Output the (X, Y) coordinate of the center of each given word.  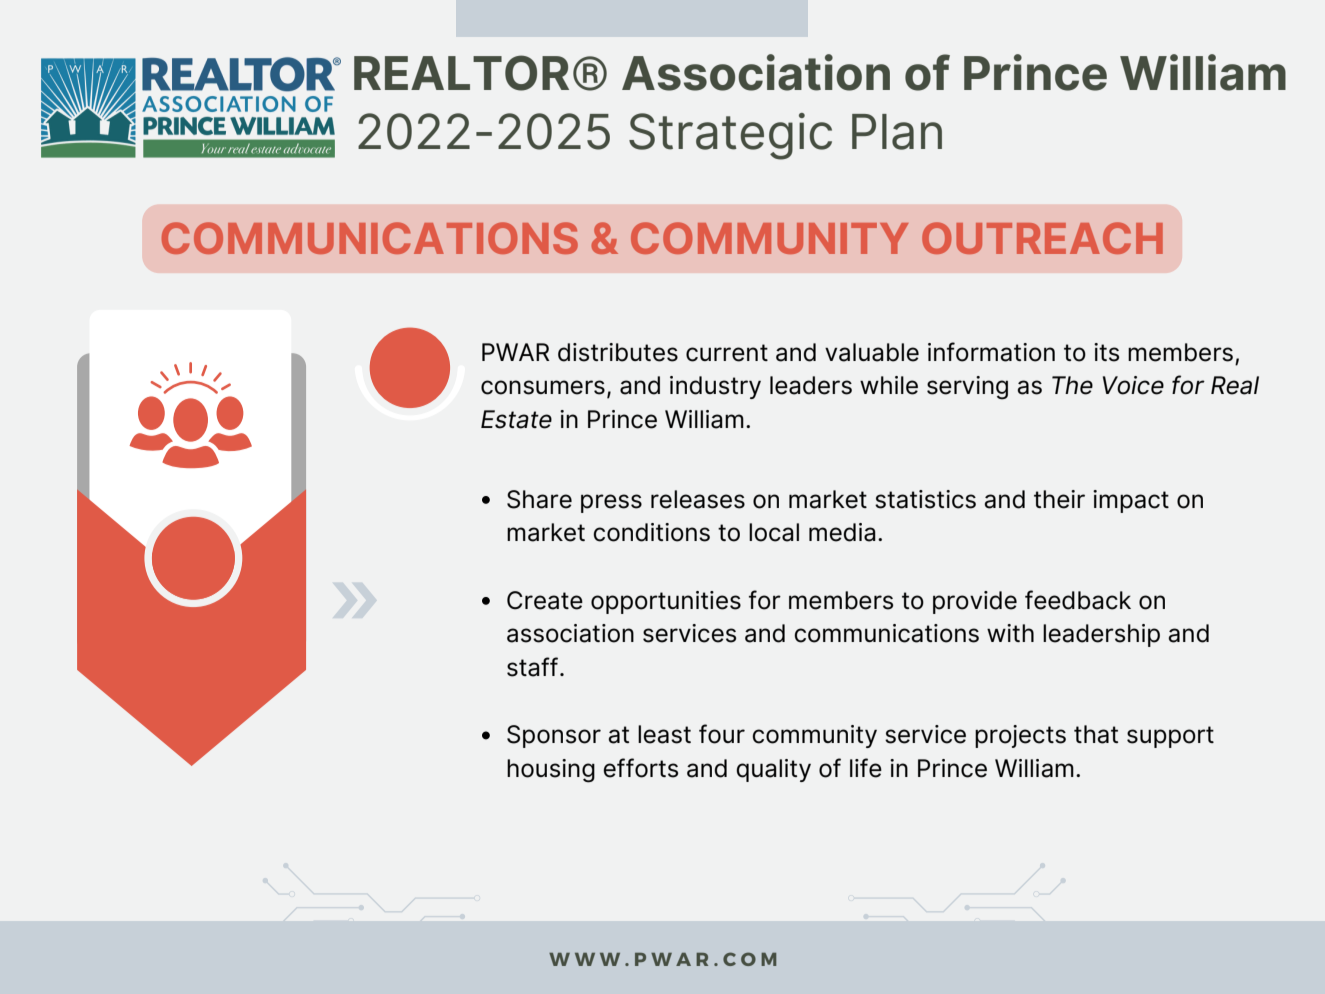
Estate (516, 419)
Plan (897, 132)
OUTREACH (1042, 238)
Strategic (730, 136)
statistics (925, 499)
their (1059, 499)
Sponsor (554, 736)
